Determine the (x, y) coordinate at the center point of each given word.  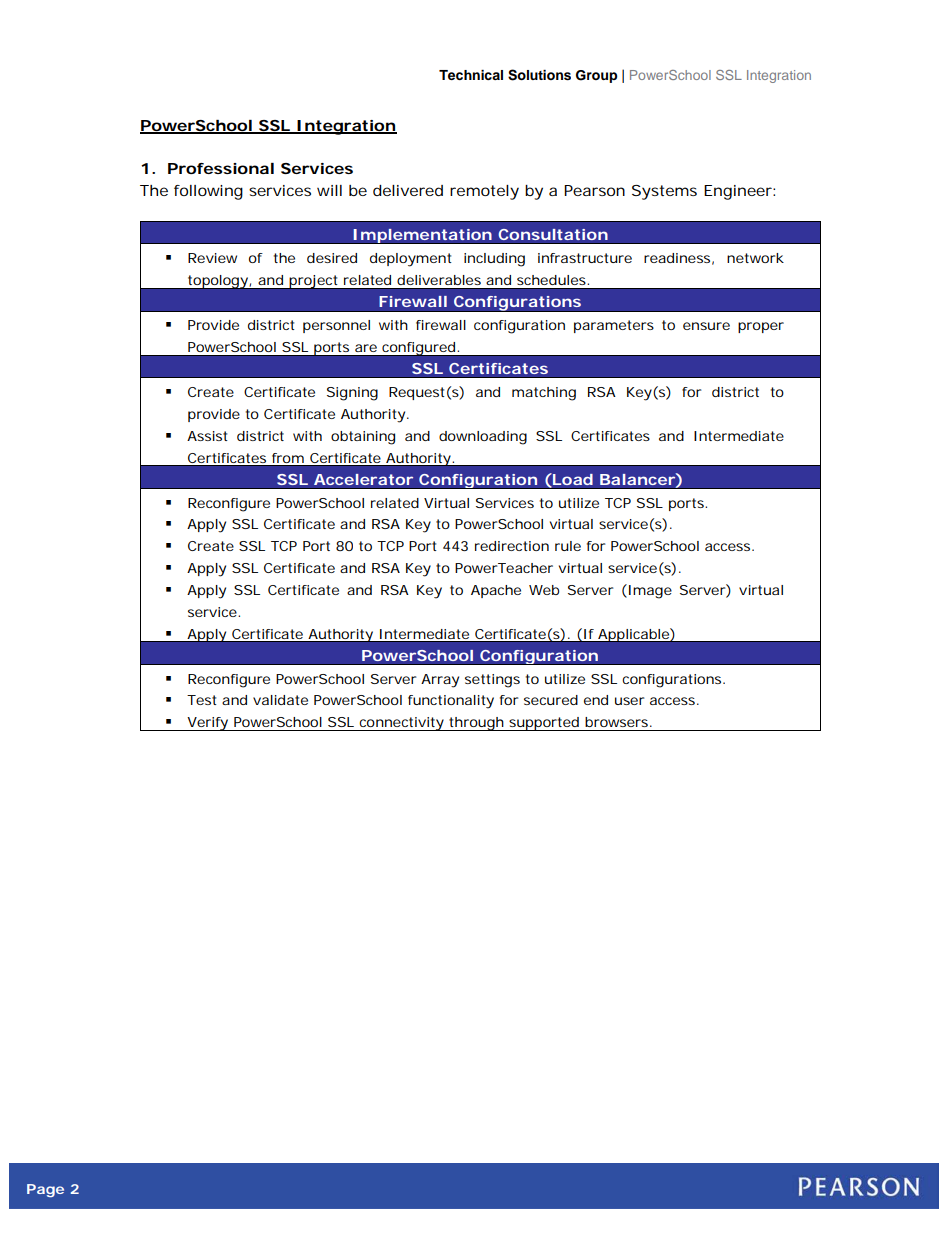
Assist (207, 436)
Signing (352, 394)
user (629, 701)
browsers (618, 722)
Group (597, 76)
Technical (471, 75)
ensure (706, 326)
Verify (208, 724)
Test (202, 700)
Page (45, 1190)
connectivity (402, 724)
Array (440, 681)
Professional (221, 168)
